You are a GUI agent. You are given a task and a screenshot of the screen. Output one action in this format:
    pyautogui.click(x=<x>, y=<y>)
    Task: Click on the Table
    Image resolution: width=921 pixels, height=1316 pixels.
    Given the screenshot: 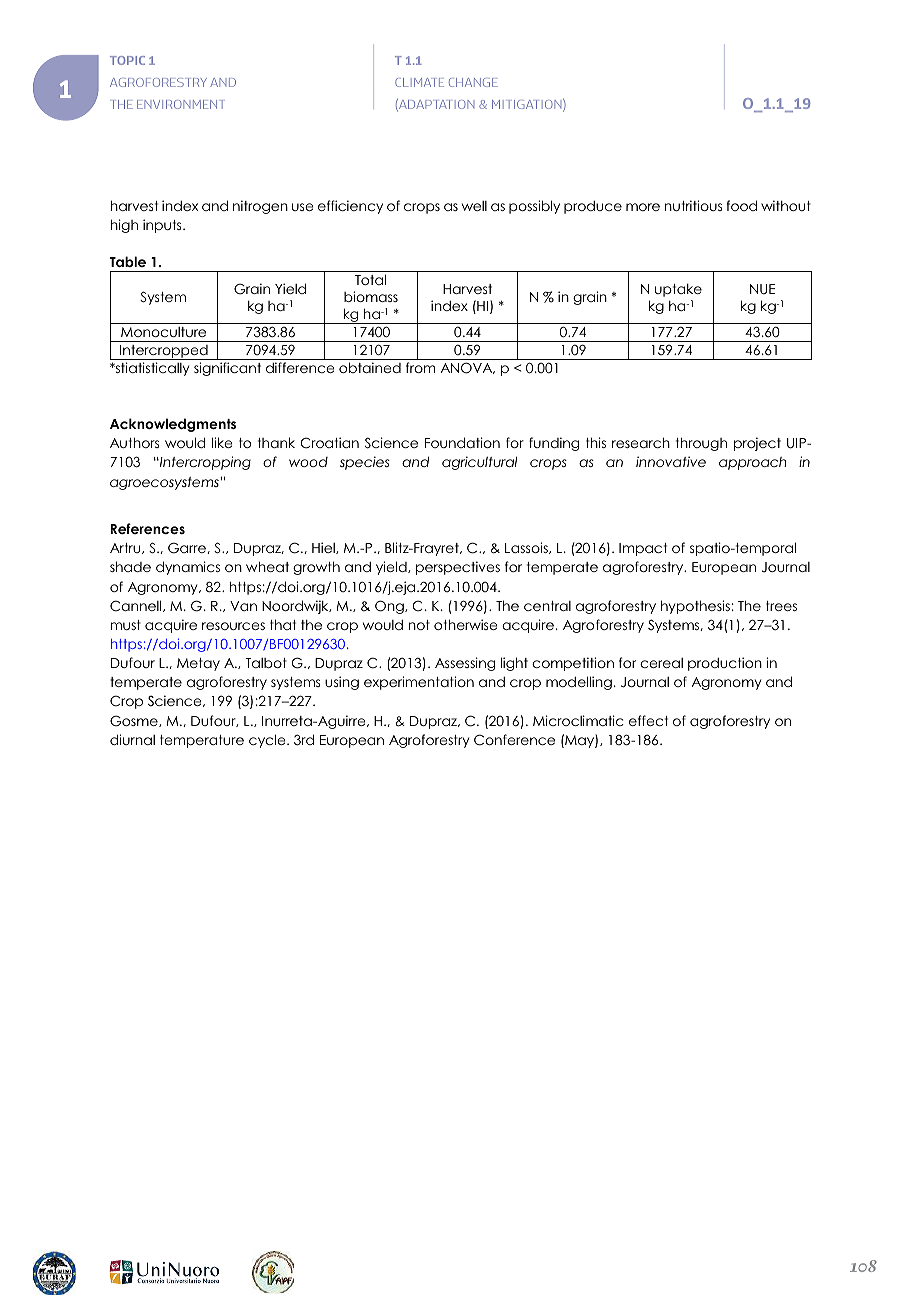 What is the action you would take?
    pyautogui.click(x=128, y=261)
